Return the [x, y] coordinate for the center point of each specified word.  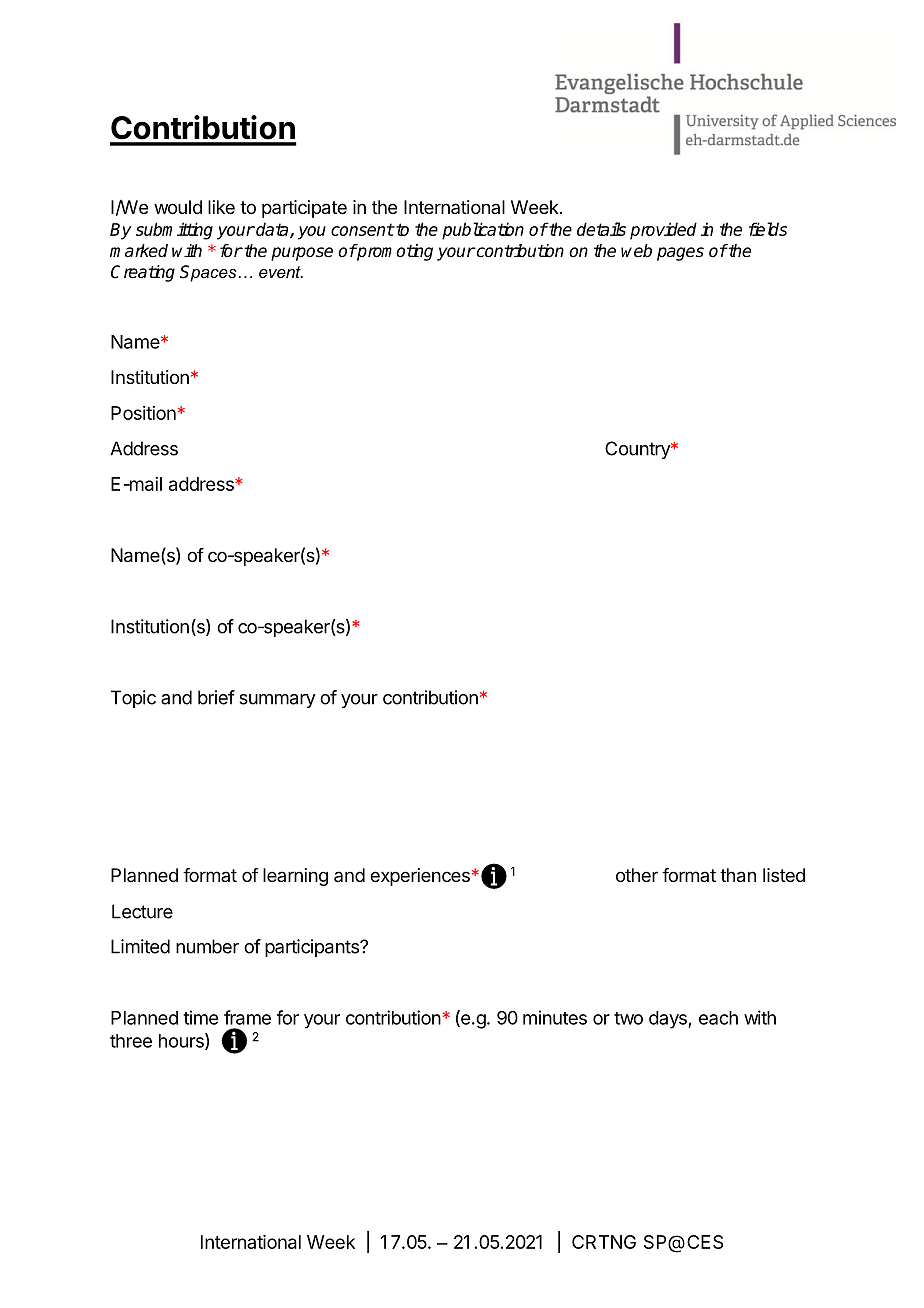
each [718, 1018]
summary [277, 701]
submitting [174, 231]
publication [483, 231]
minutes [555, 1017]
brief [216, 697]
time [200, 1017]
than [738, 875]
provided [663, 231]
